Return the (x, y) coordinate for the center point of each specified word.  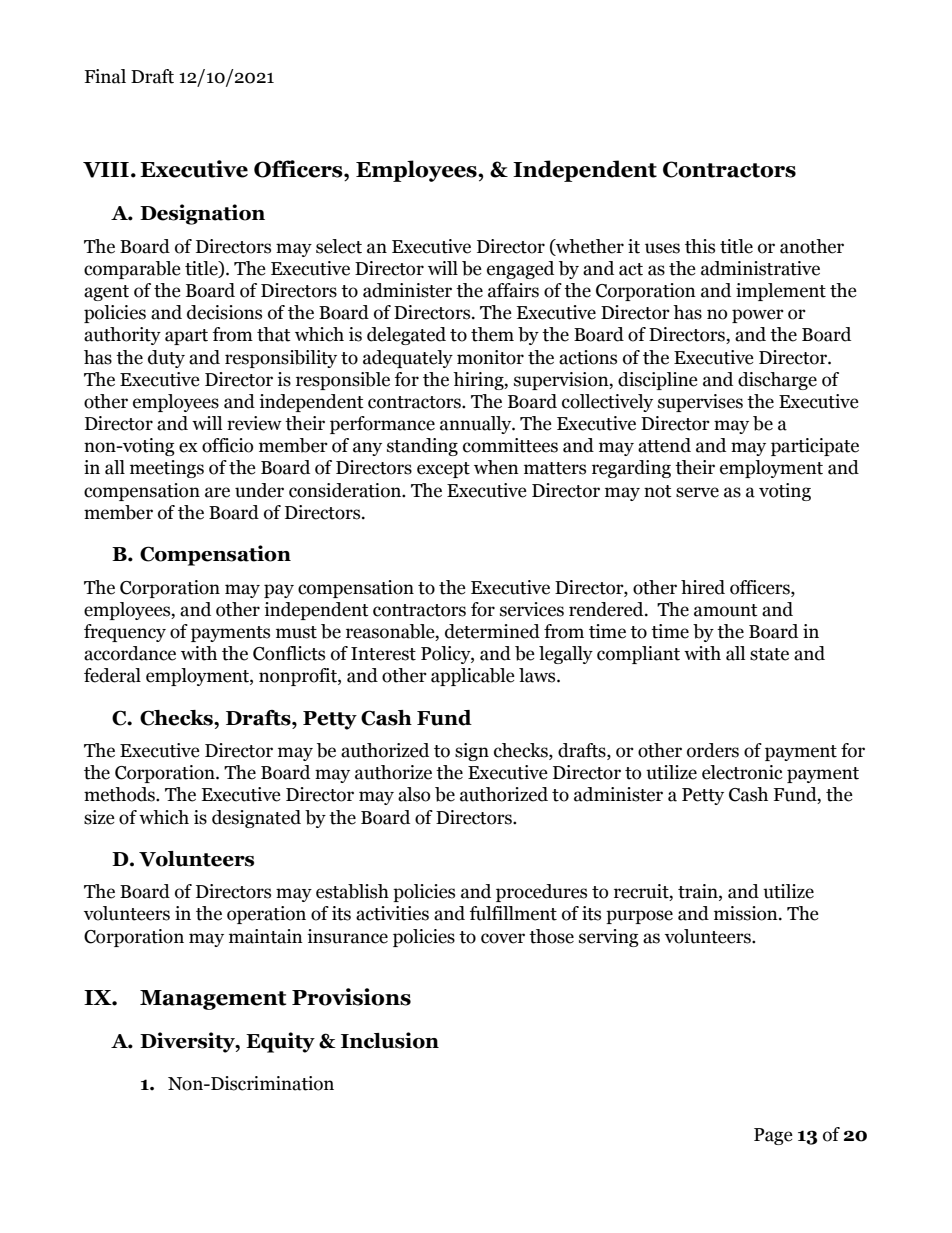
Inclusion (390, 1040)
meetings (167, 469)
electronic (742, 772)
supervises (700, 403)
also (414, 794)
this (700, 246)
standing (422, 447)
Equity (280, 1042)
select (339, 246)
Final (105, 76)
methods (120, 794)
